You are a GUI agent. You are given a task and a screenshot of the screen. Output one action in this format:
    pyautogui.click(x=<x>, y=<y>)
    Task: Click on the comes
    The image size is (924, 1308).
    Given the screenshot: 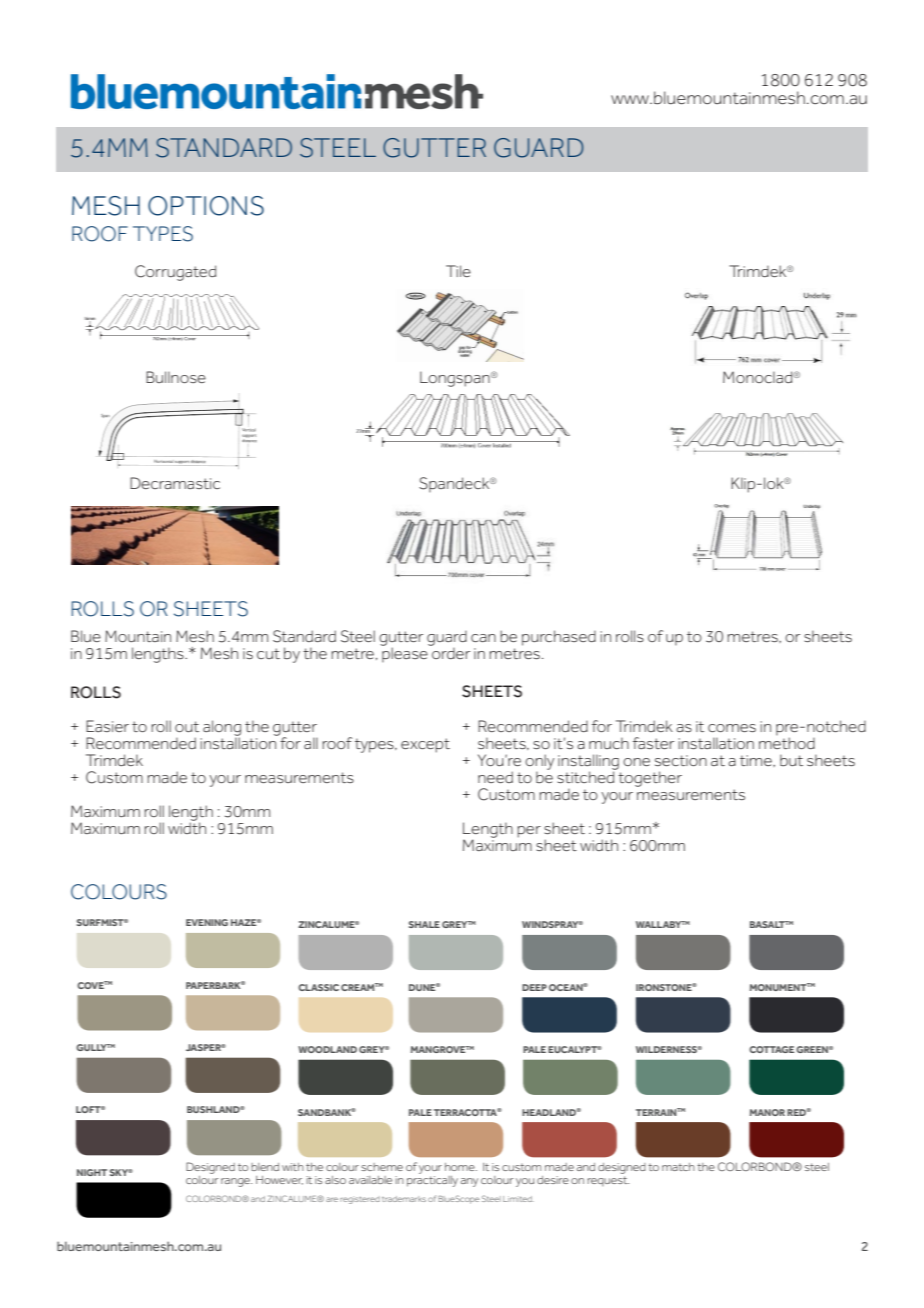 What is the action you would take?
    pyautogui.click(x=732, y=728)
